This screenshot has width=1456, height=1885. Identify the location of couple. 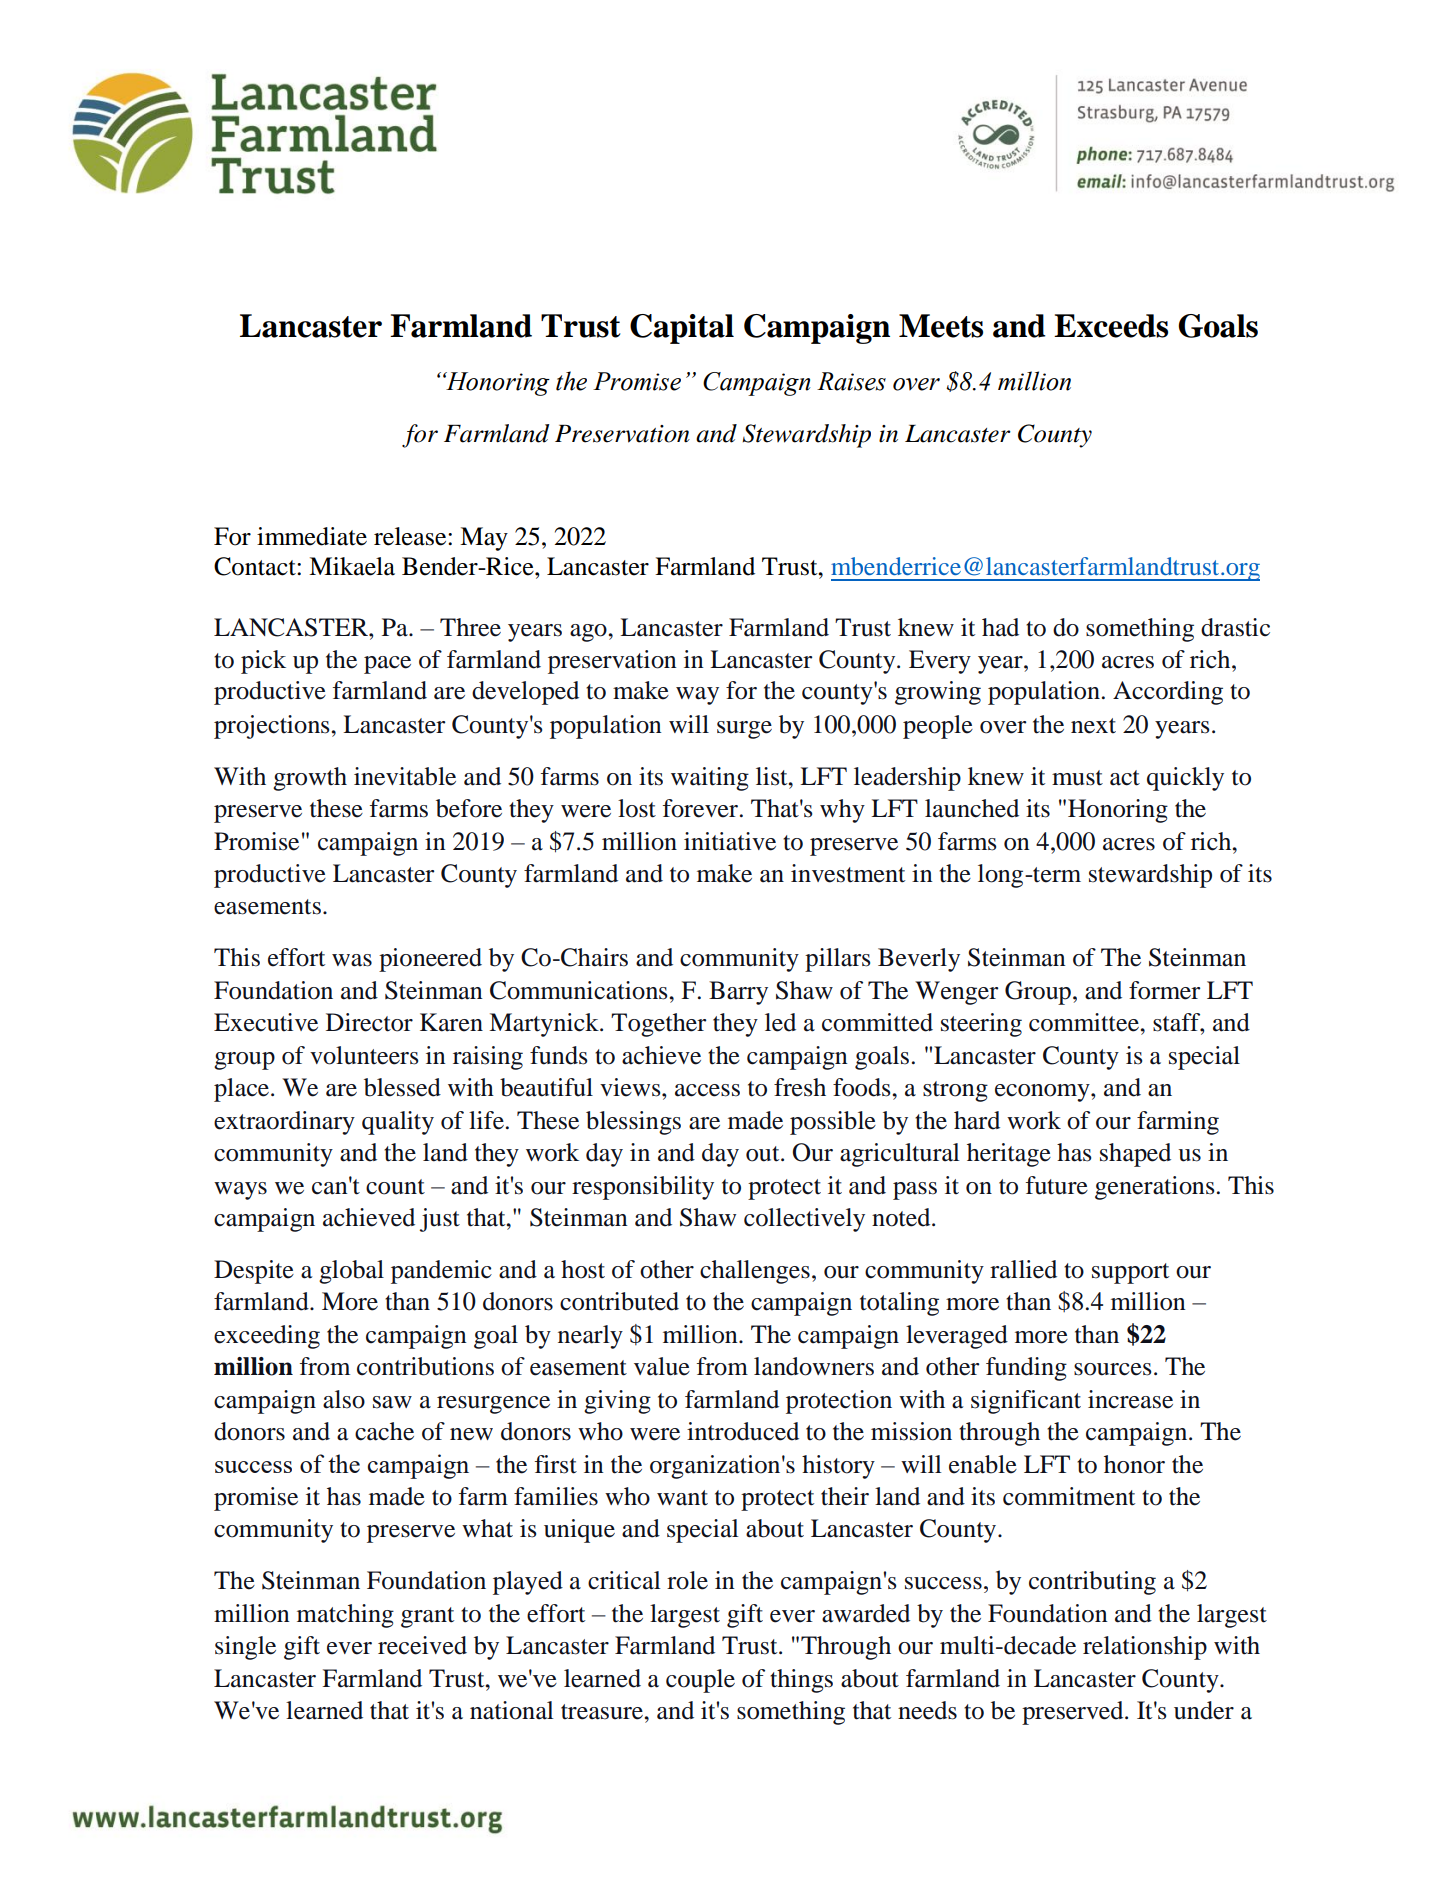
(700, 1681).
